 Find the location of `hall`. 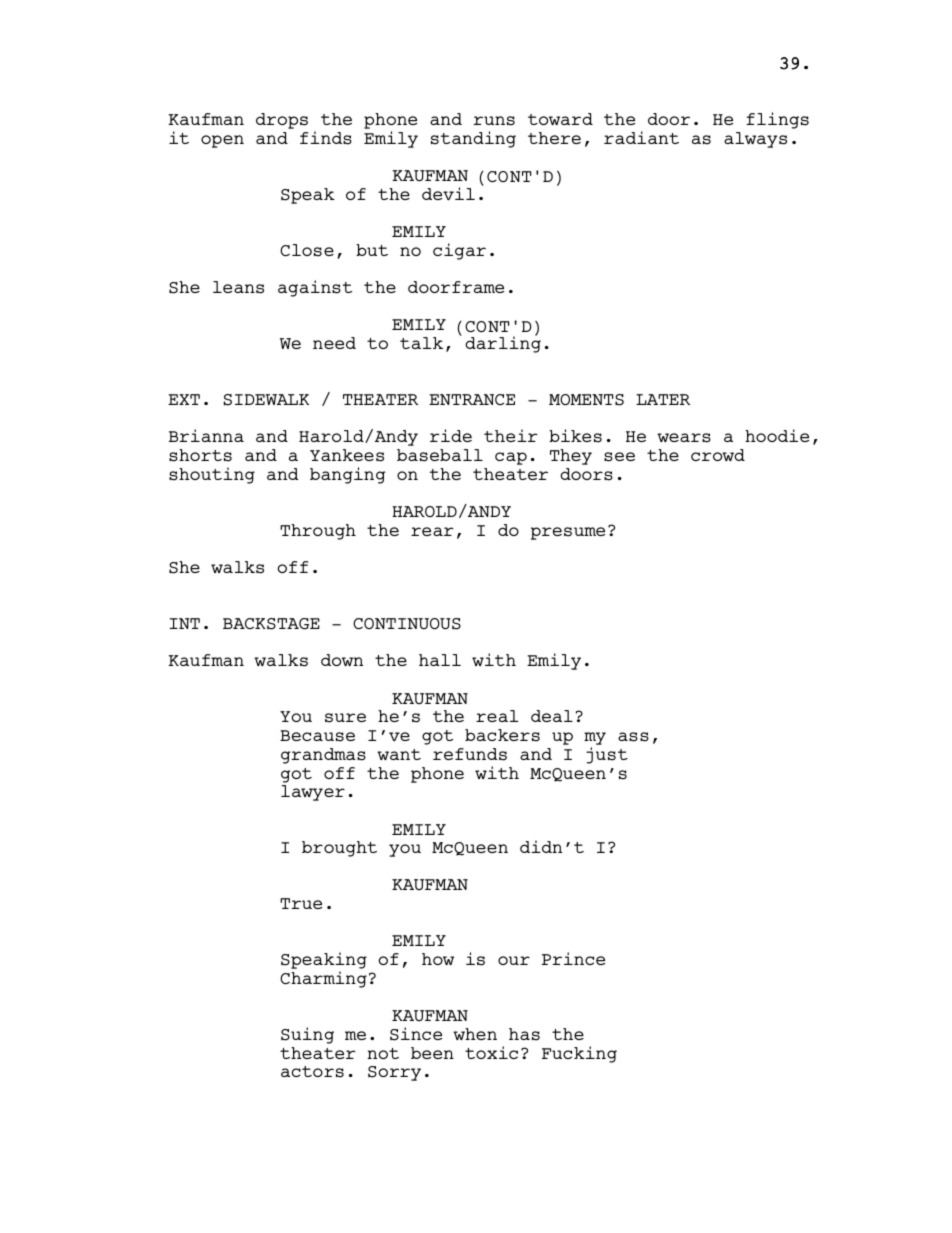

hall is located at coordinates (440, 660).
